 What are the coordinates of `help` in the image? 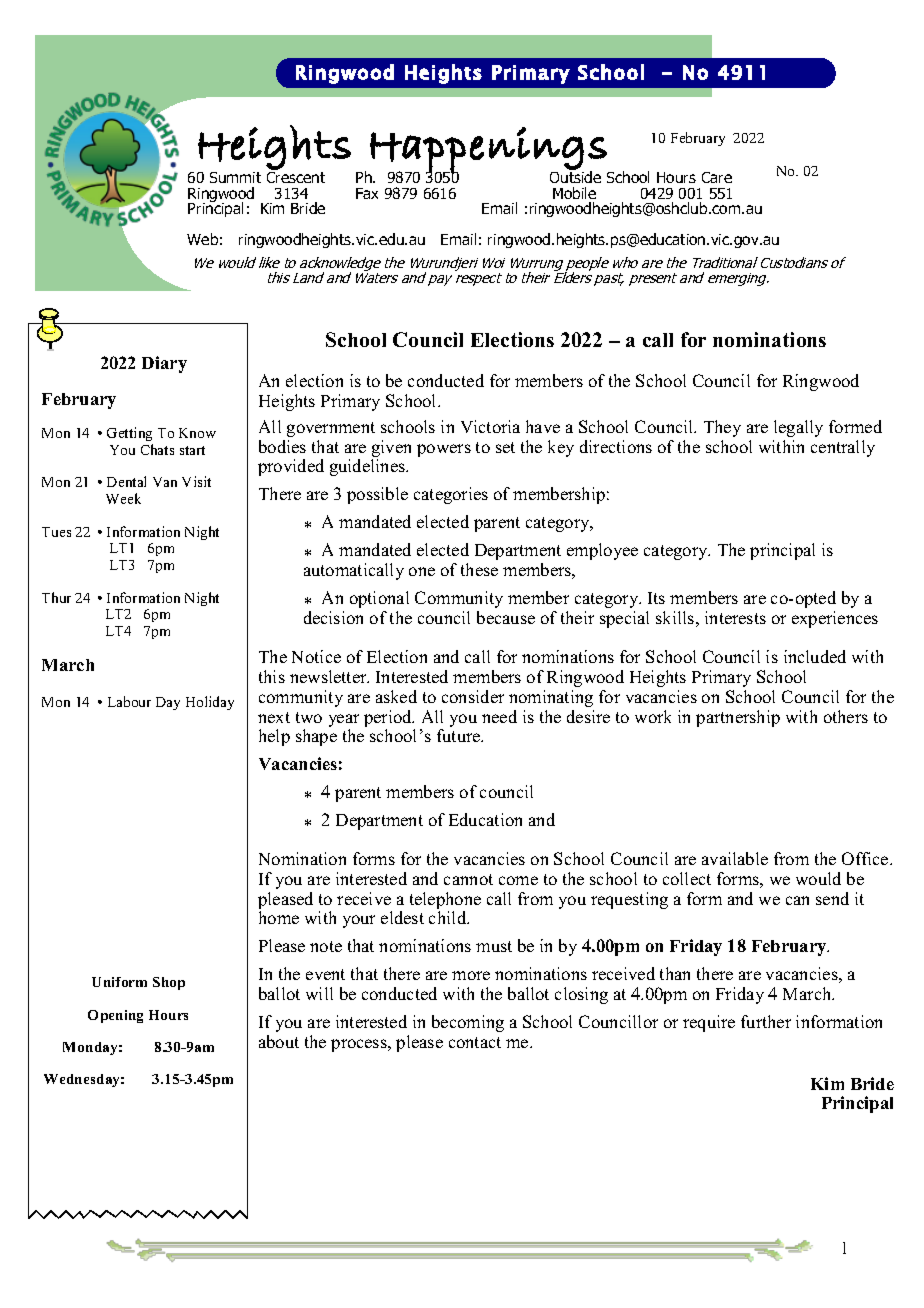 It's located at (274, 737).
